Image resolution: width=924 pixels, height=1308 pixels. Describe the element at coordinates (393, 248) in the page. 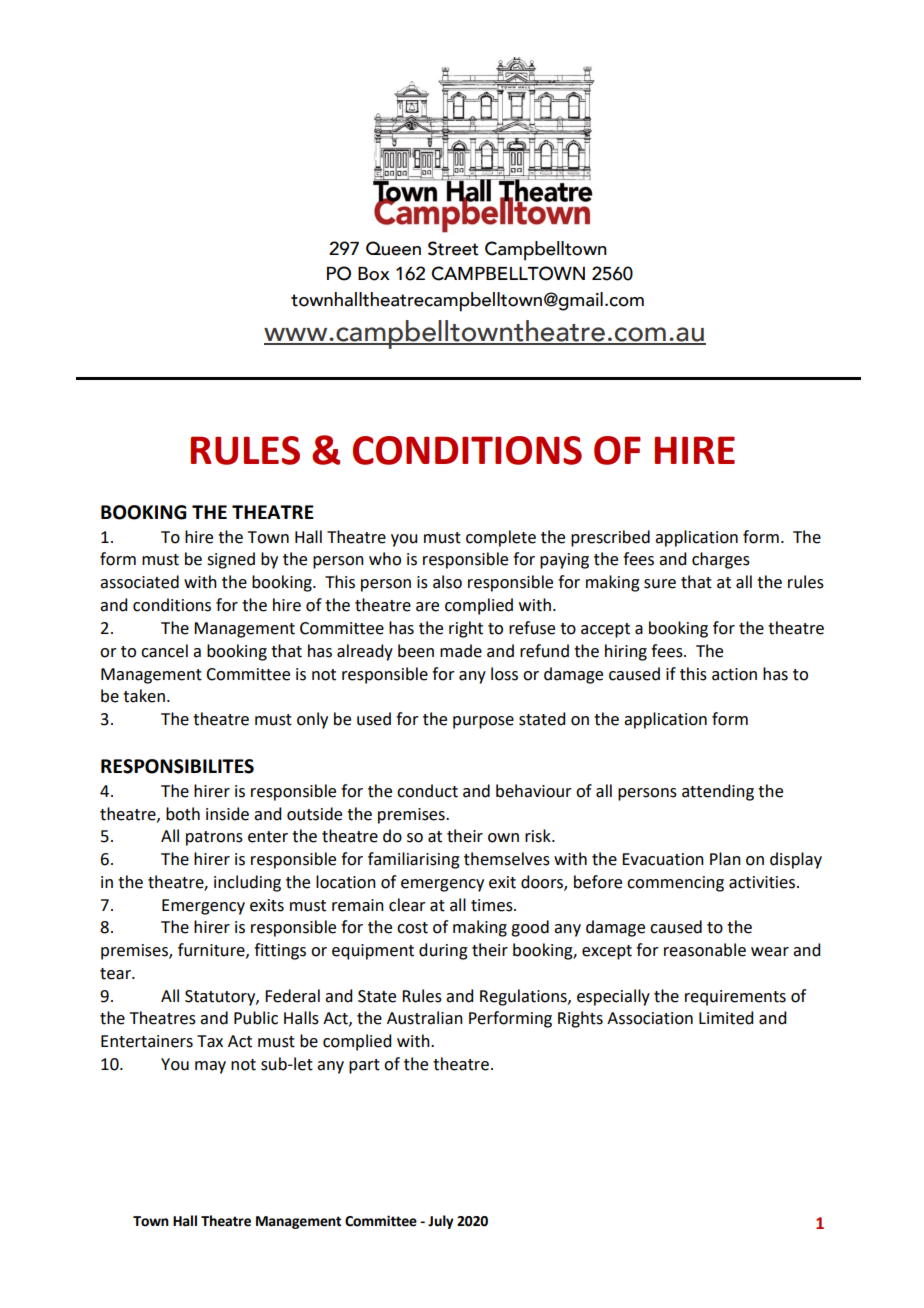

I see `Queen` at that location.
